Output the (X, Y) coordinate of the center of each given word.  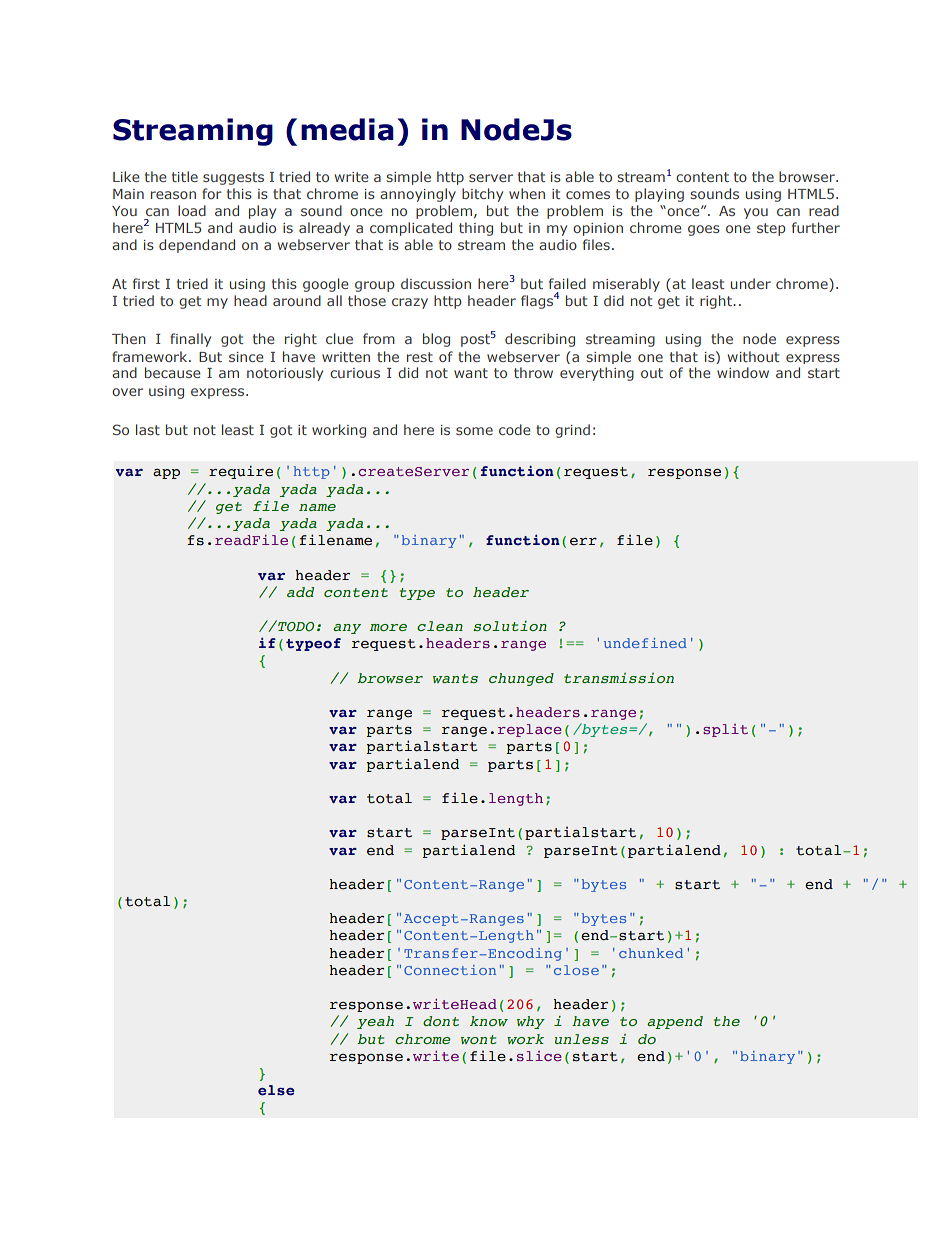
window (743, 372)
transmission (619, 678)
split (725, 730)
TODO (295, 625)
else (276, 1090)
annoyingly (418, 195)
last (148, 429)
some (474, 431)
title (185, 176)
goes (704, 230)
